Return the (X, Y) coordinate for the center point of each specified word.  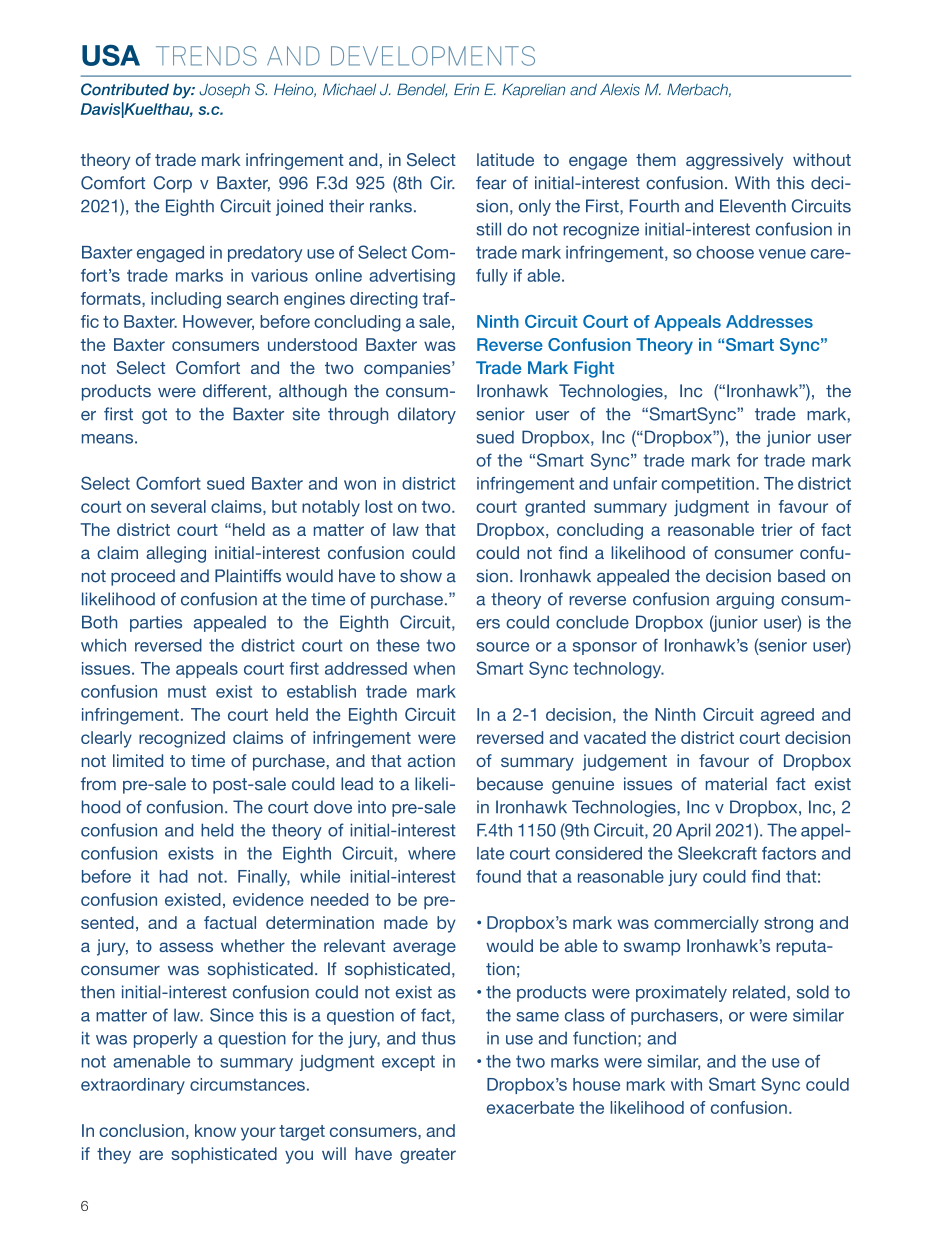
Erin (466, 89)
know (215, 1130)
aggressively (734, 161)
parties (156, 623)
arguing (745, 600)
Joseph (224, 90)
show (421, 576)
